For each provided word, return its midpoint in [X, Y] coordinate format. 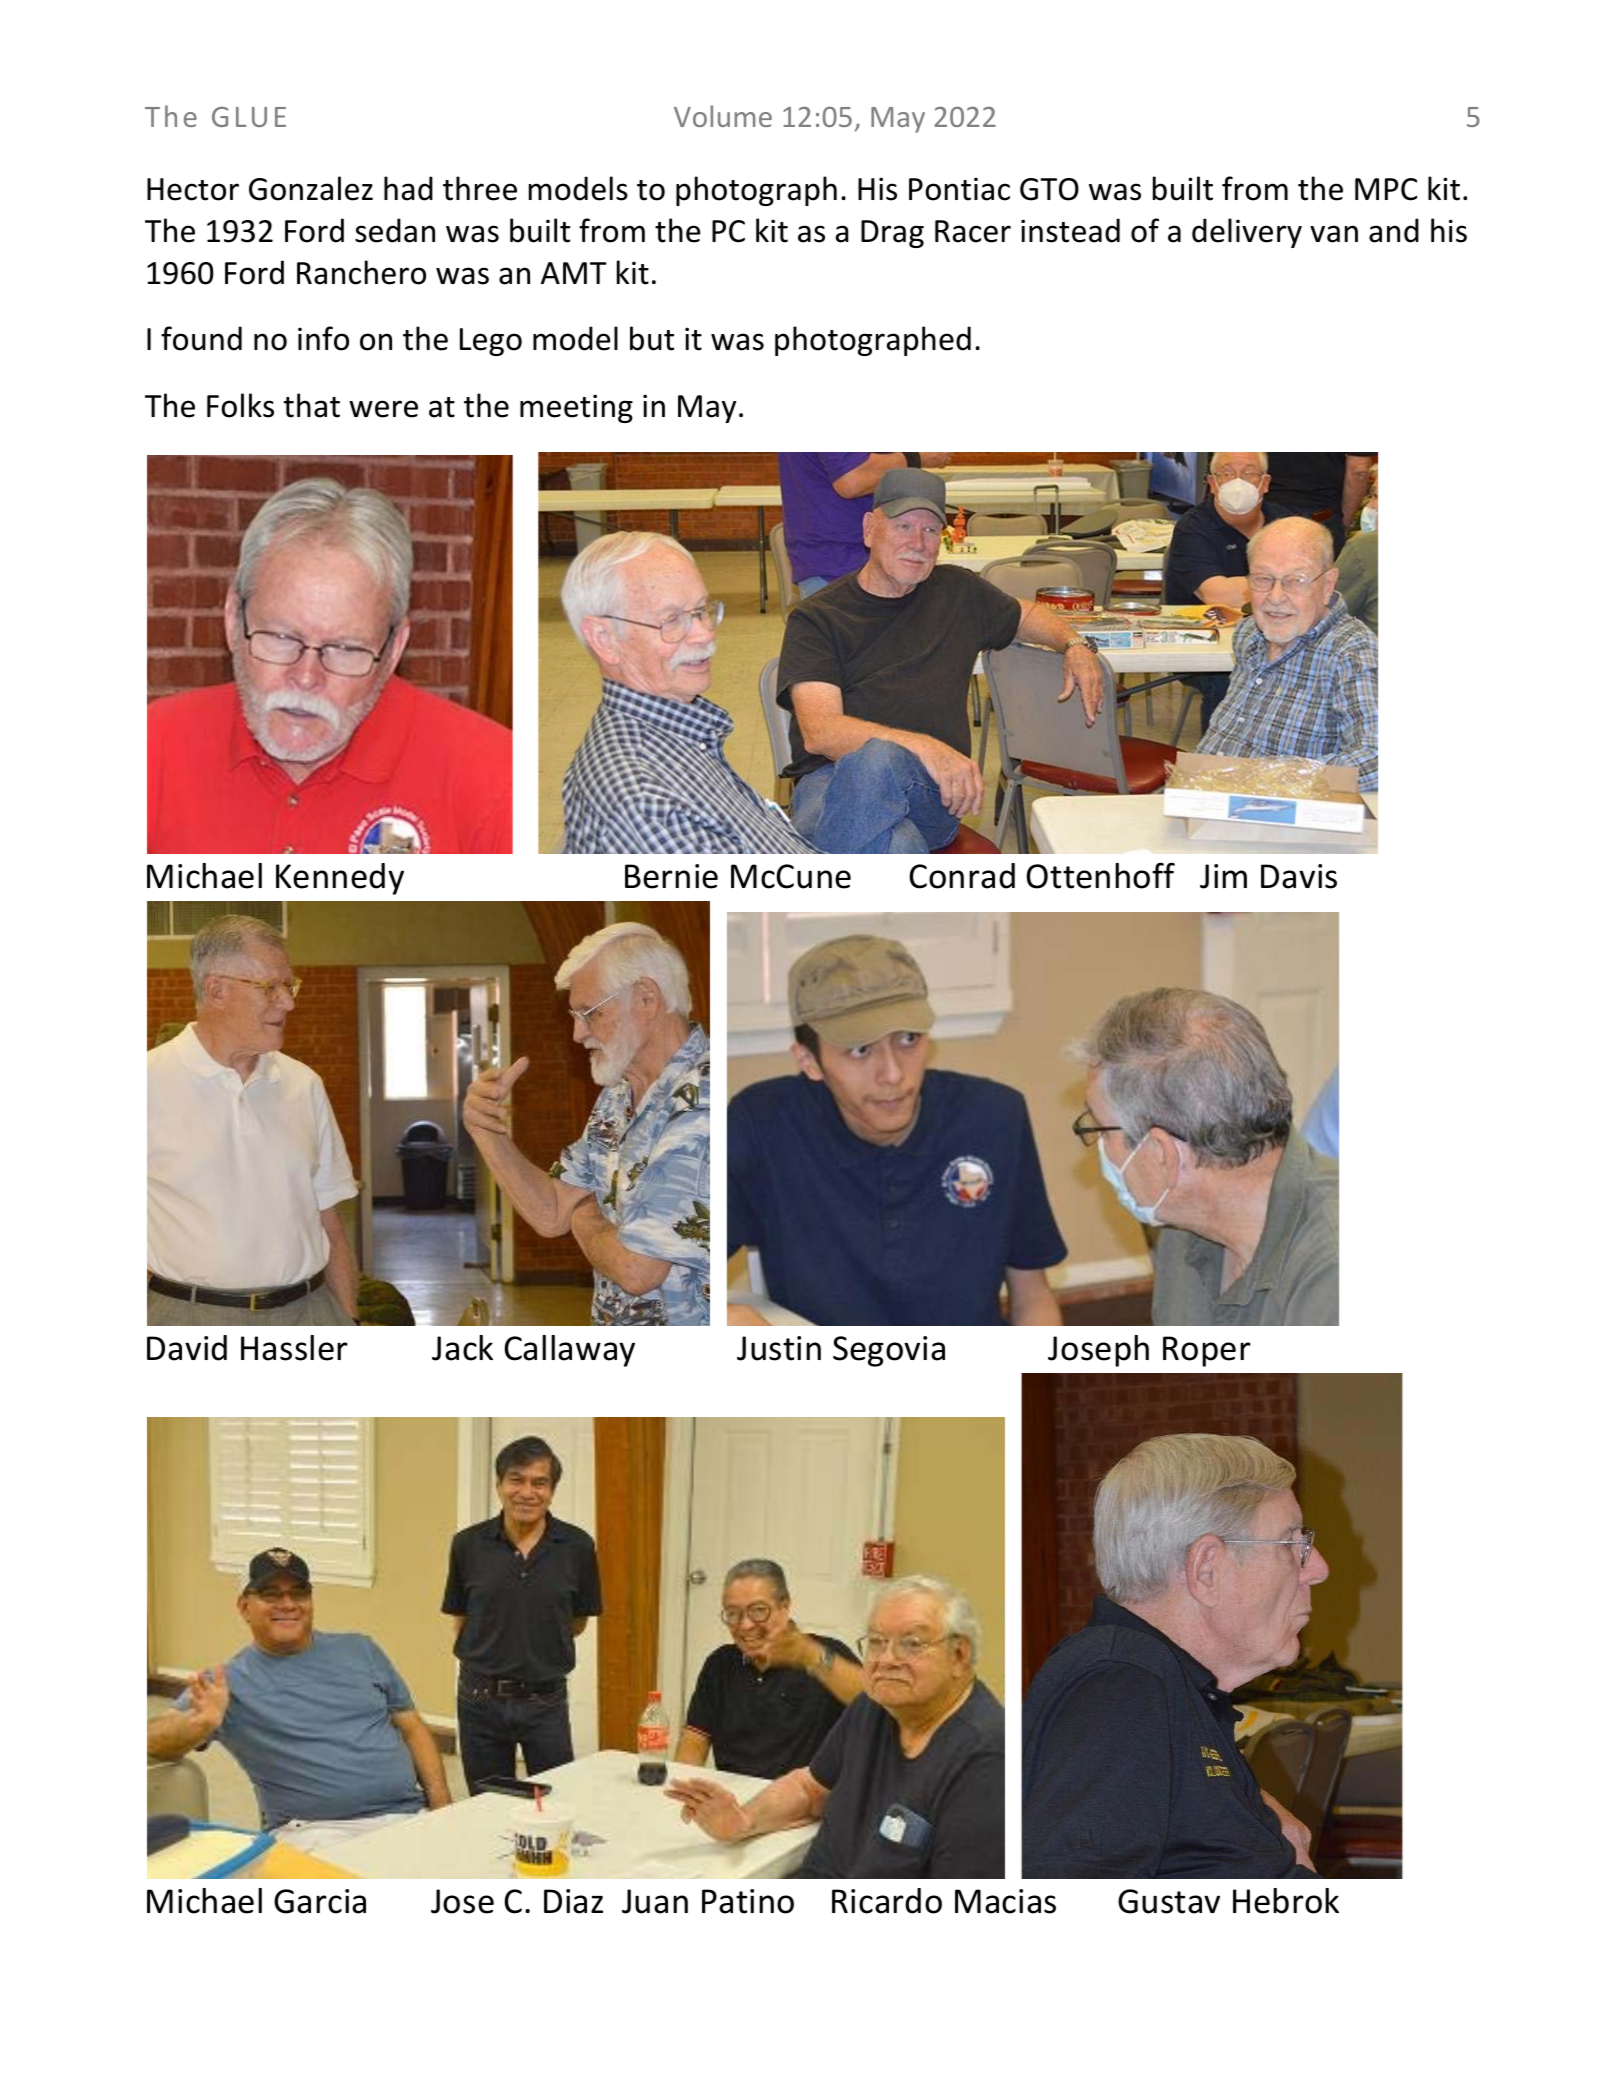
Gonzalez [311, 188]
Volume [723, 116]
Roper [1207, 1351]
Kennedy [340, 879]
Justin [779, 1348]
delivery [1247, 233]
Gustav [1169, 1901]
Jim [1223, 876]
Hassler [294, 1348]
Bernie [671, 876]
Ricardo [887, 1901]
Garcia [320, 1901]
